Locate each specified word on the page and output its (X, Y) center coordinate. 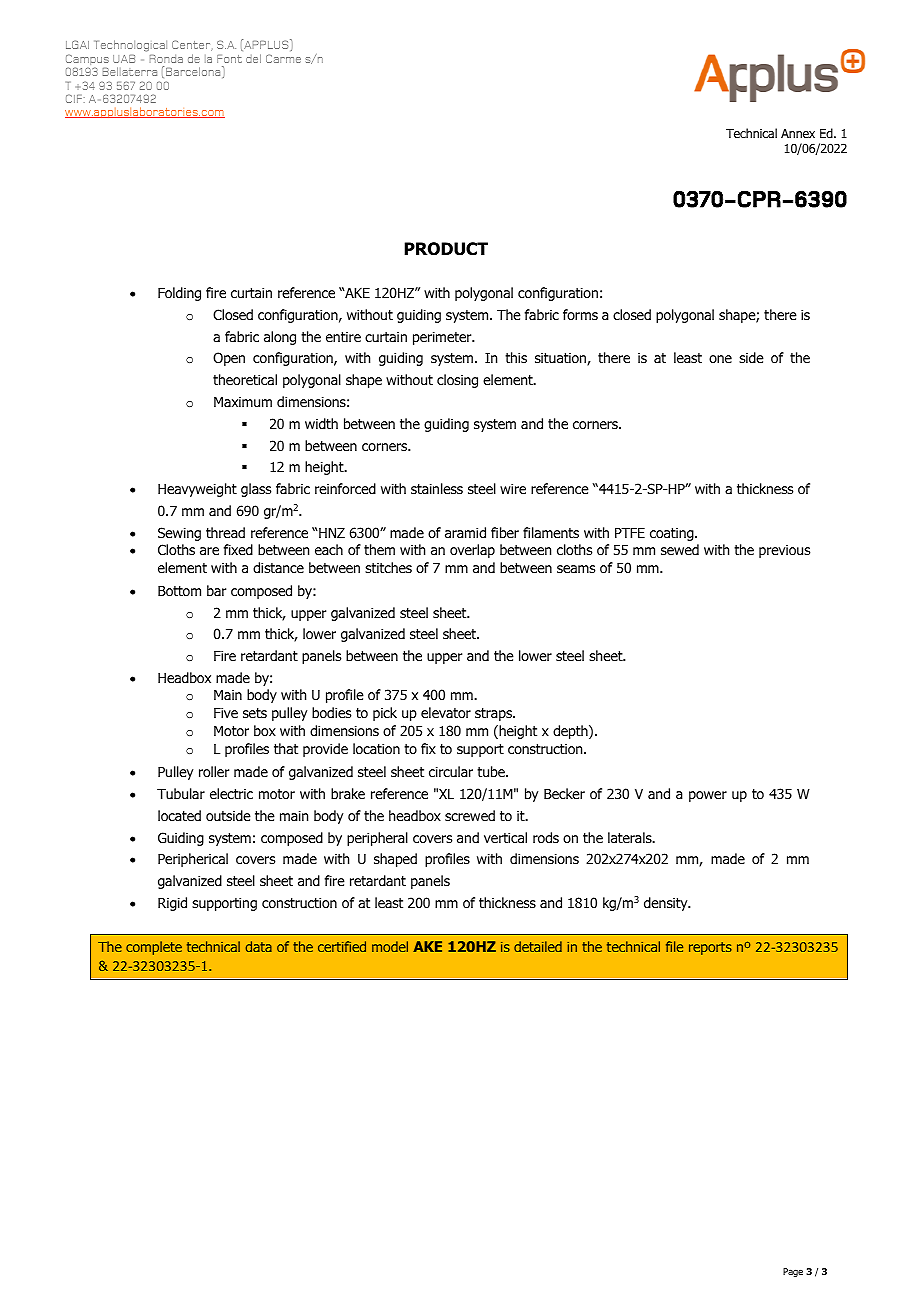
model (390, 946)
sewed (680, 549)
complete (154, 948)
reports (710, 948)
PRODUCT (446, 249)
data (259, 946)
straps (495, 714)
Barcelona (194, 71)
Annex (798, 133)
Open (229, 359)
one (720, 359)
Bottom (179, 591)
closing (457, 381)
